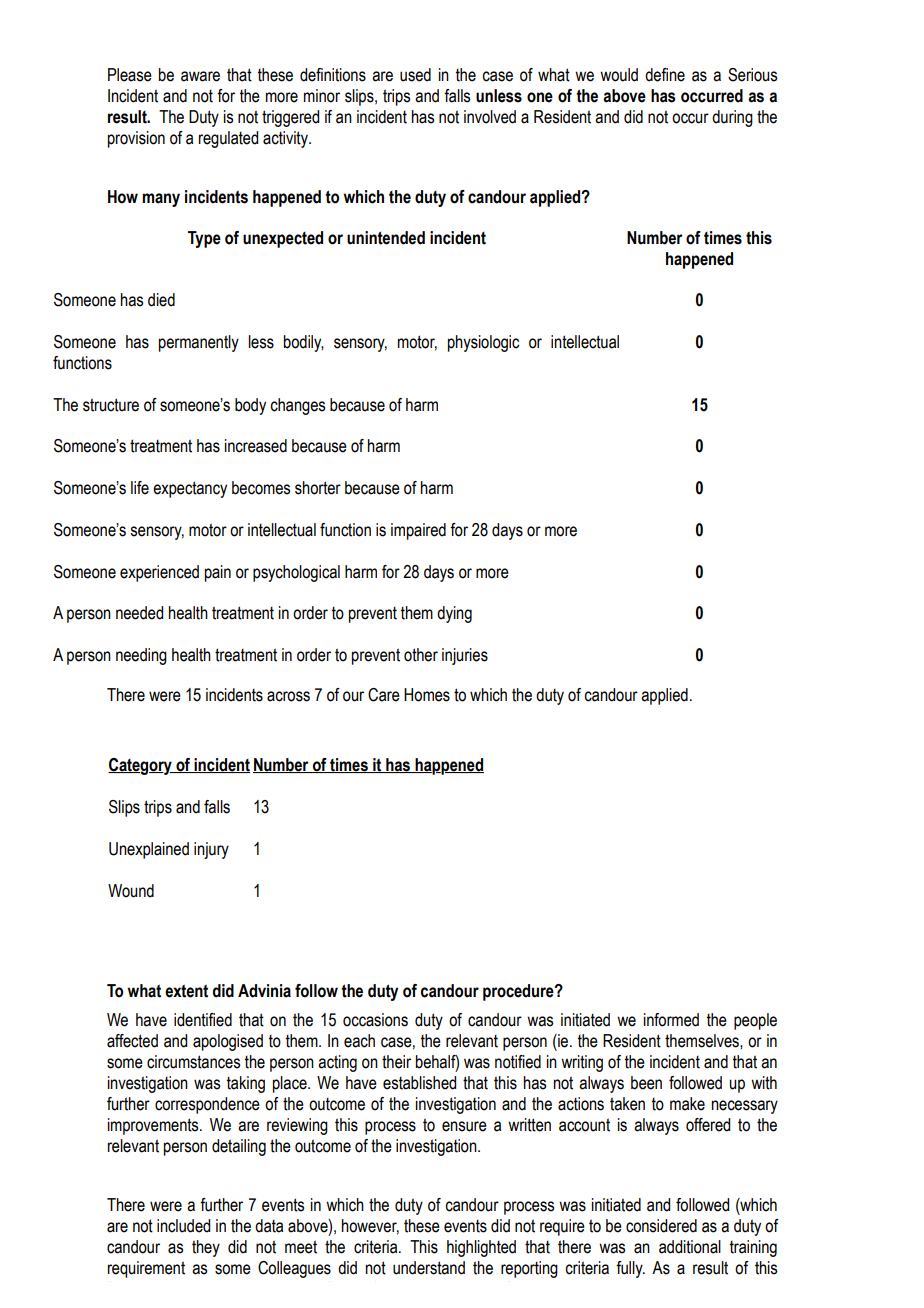  I want to click on procedure, so click(519, 992).
